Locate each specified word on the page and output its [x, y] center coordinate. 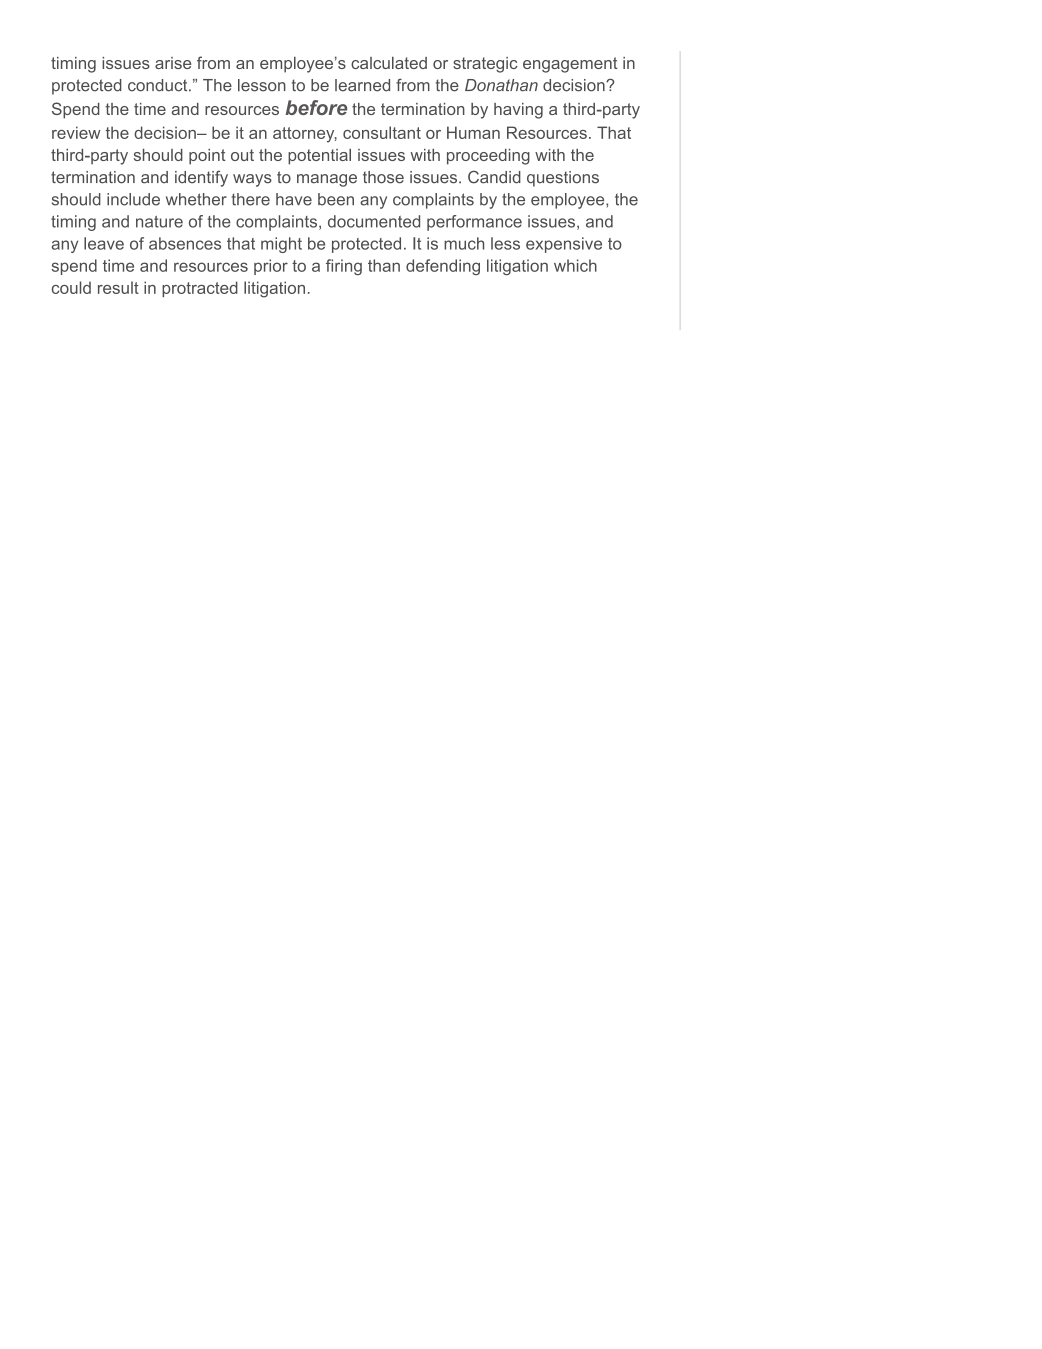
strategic [485, 65]
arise [173, 63]
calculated [389, 63]
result [118, 287]
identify [201, 179]
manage [327, 180]
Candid [494, 177]
